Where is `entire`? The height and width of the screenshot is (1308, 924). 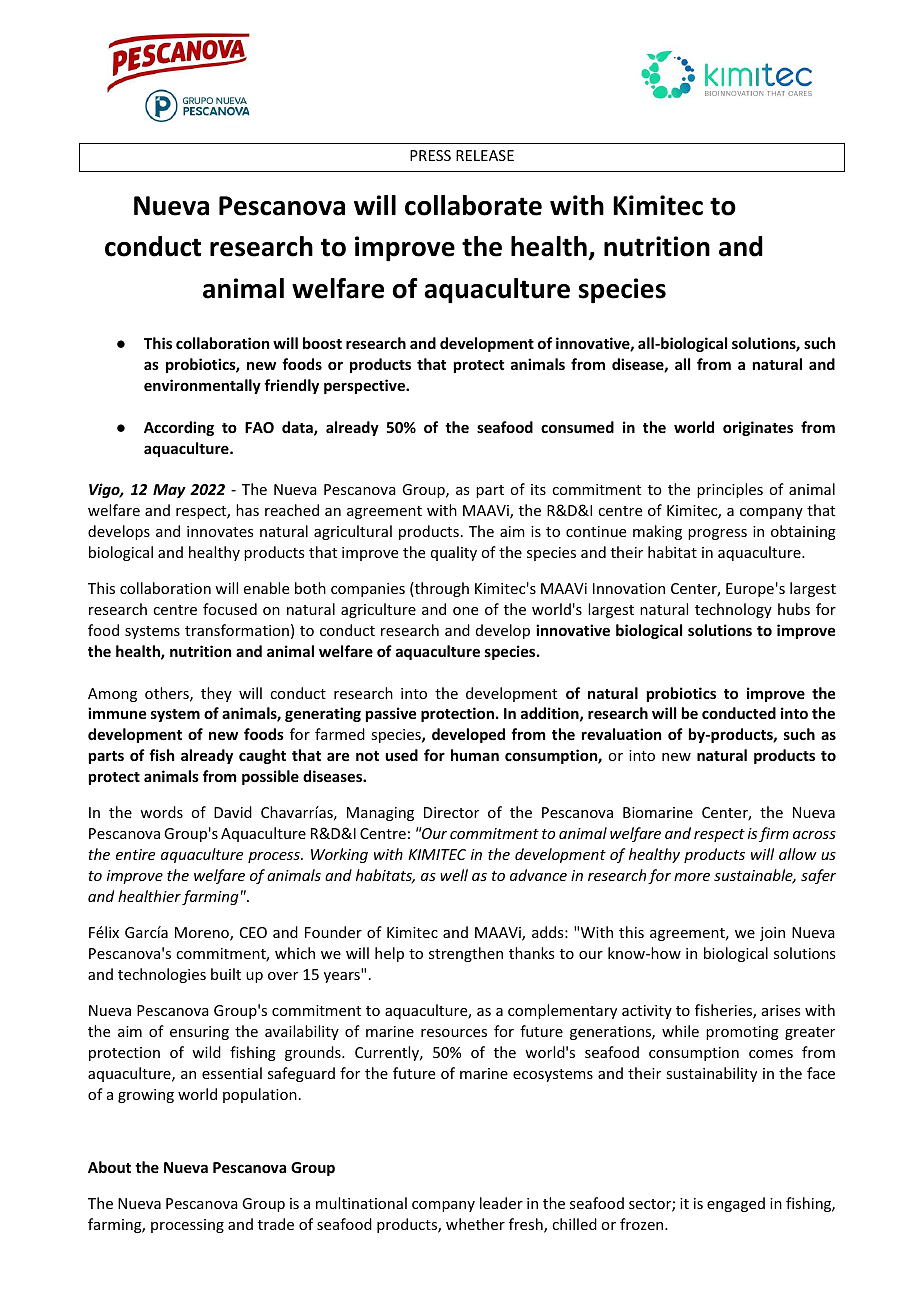
entire is located at coordinates (135, 854).
